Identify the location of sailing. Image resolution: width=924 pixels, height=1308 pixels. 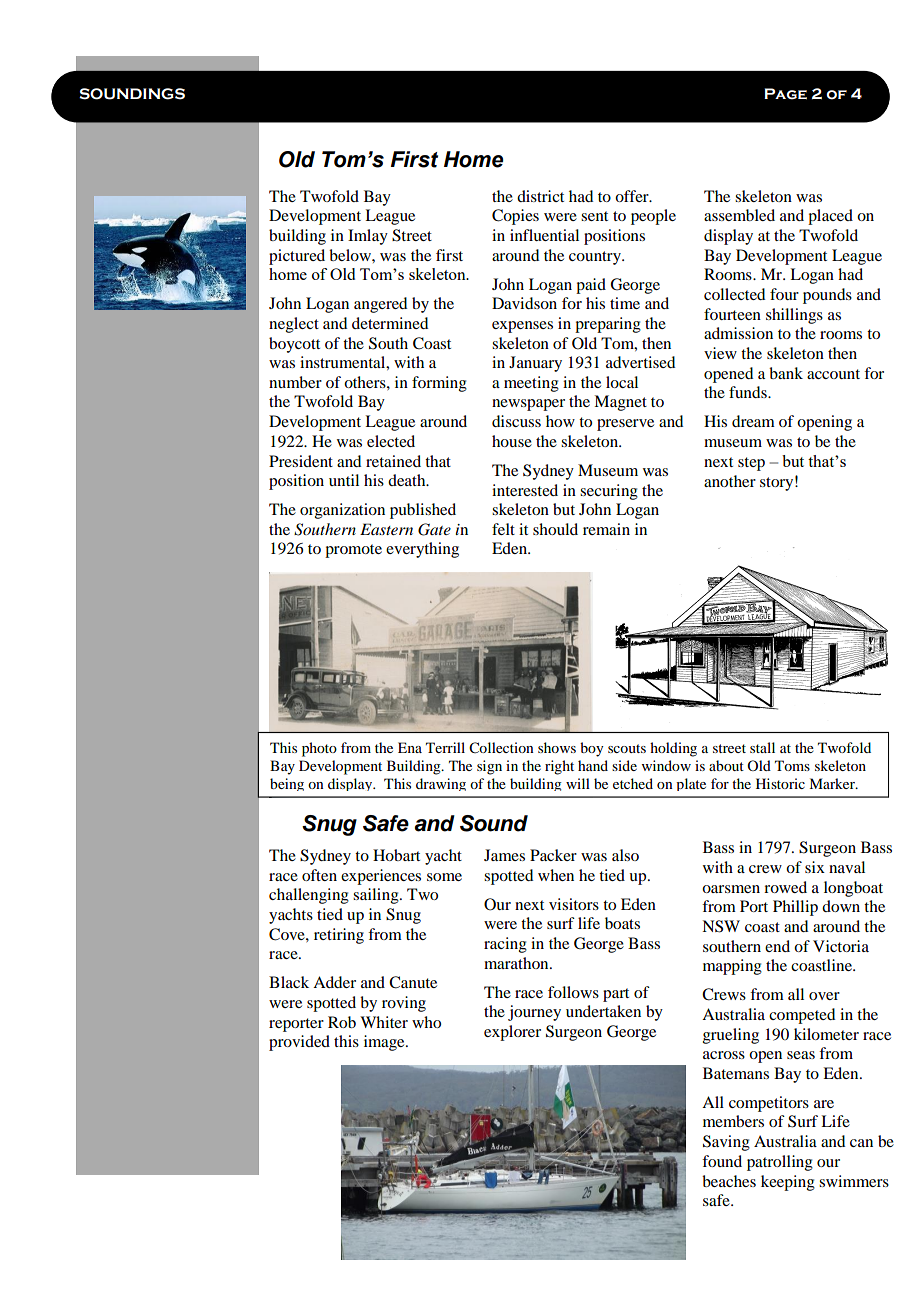
(377, 896).
